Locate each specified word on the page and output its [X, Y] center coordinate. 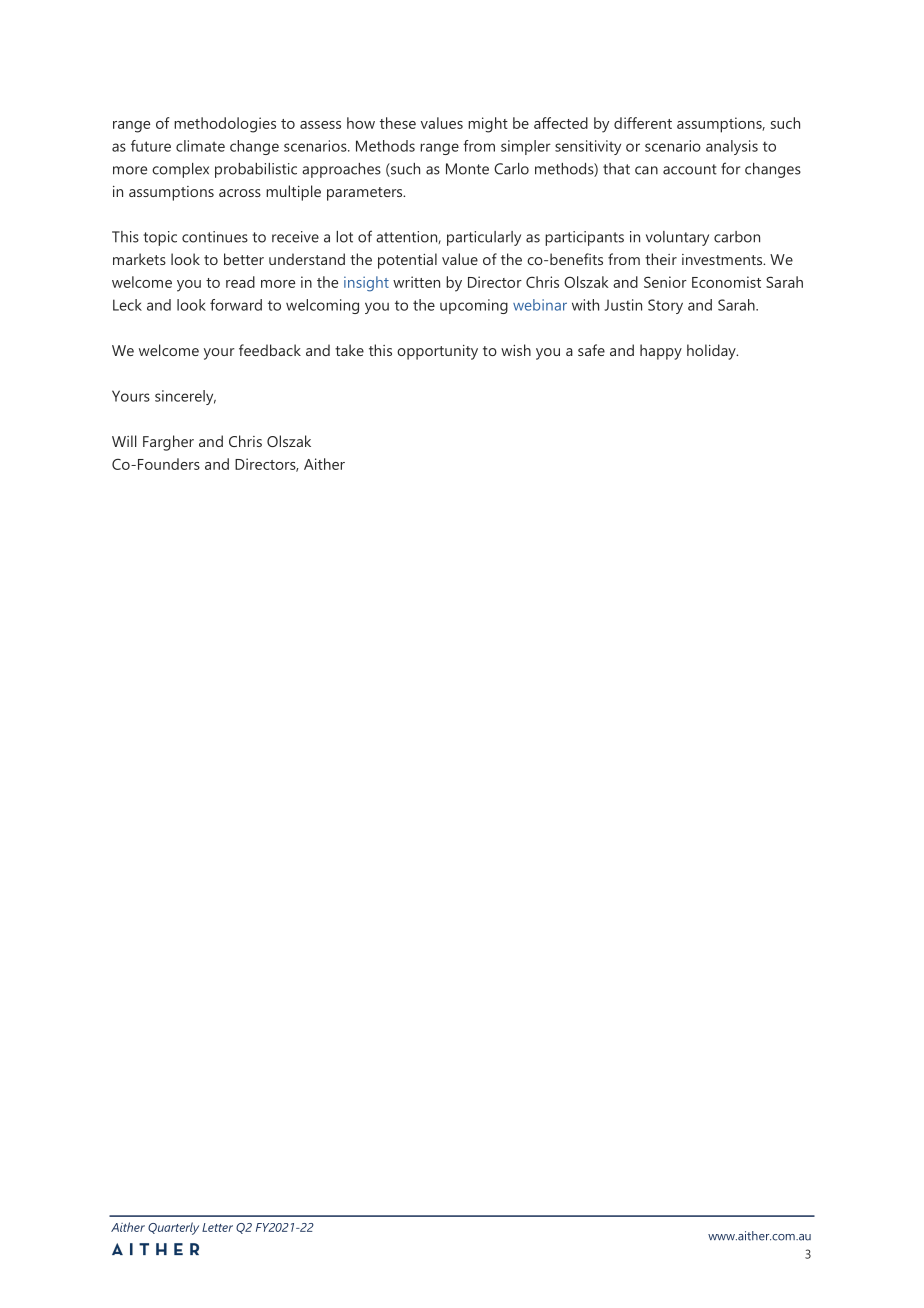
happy [661, 352]
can [646, 170]
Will [124, 441]
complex [180, 170]
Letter [217, 1227]
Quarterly [173, 1228]
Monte [467, 169]
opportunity [437, 352]
